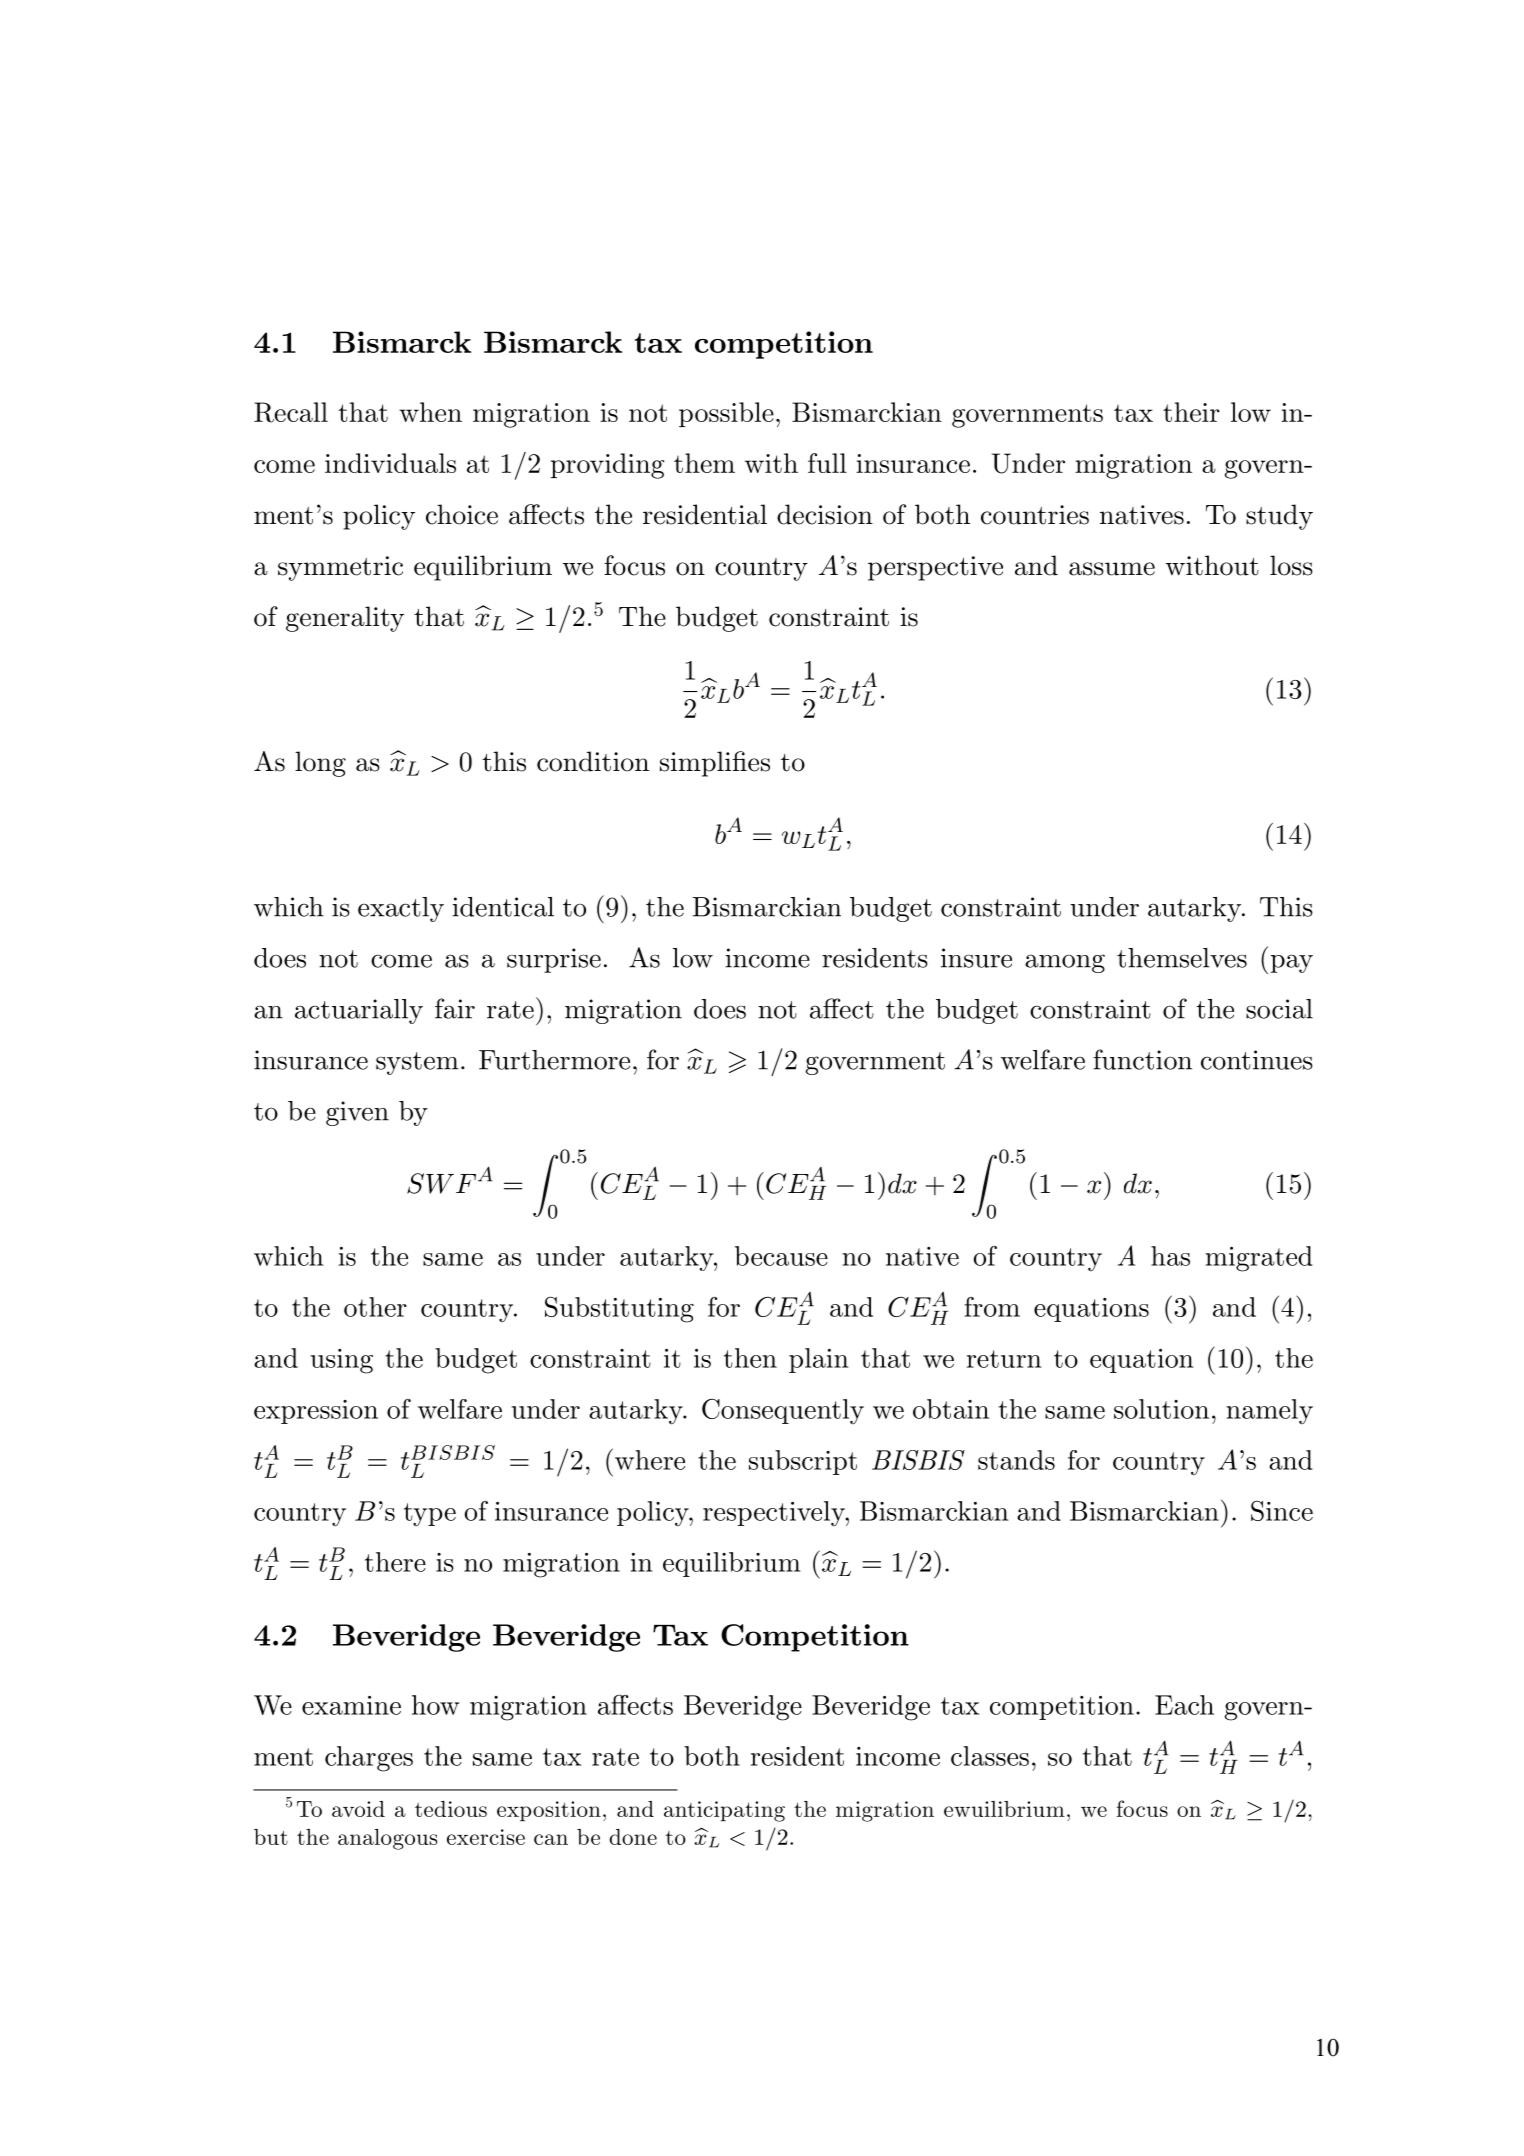  Describe the element at coordinates (781, 1256) in the page. I see `because` at that location.
